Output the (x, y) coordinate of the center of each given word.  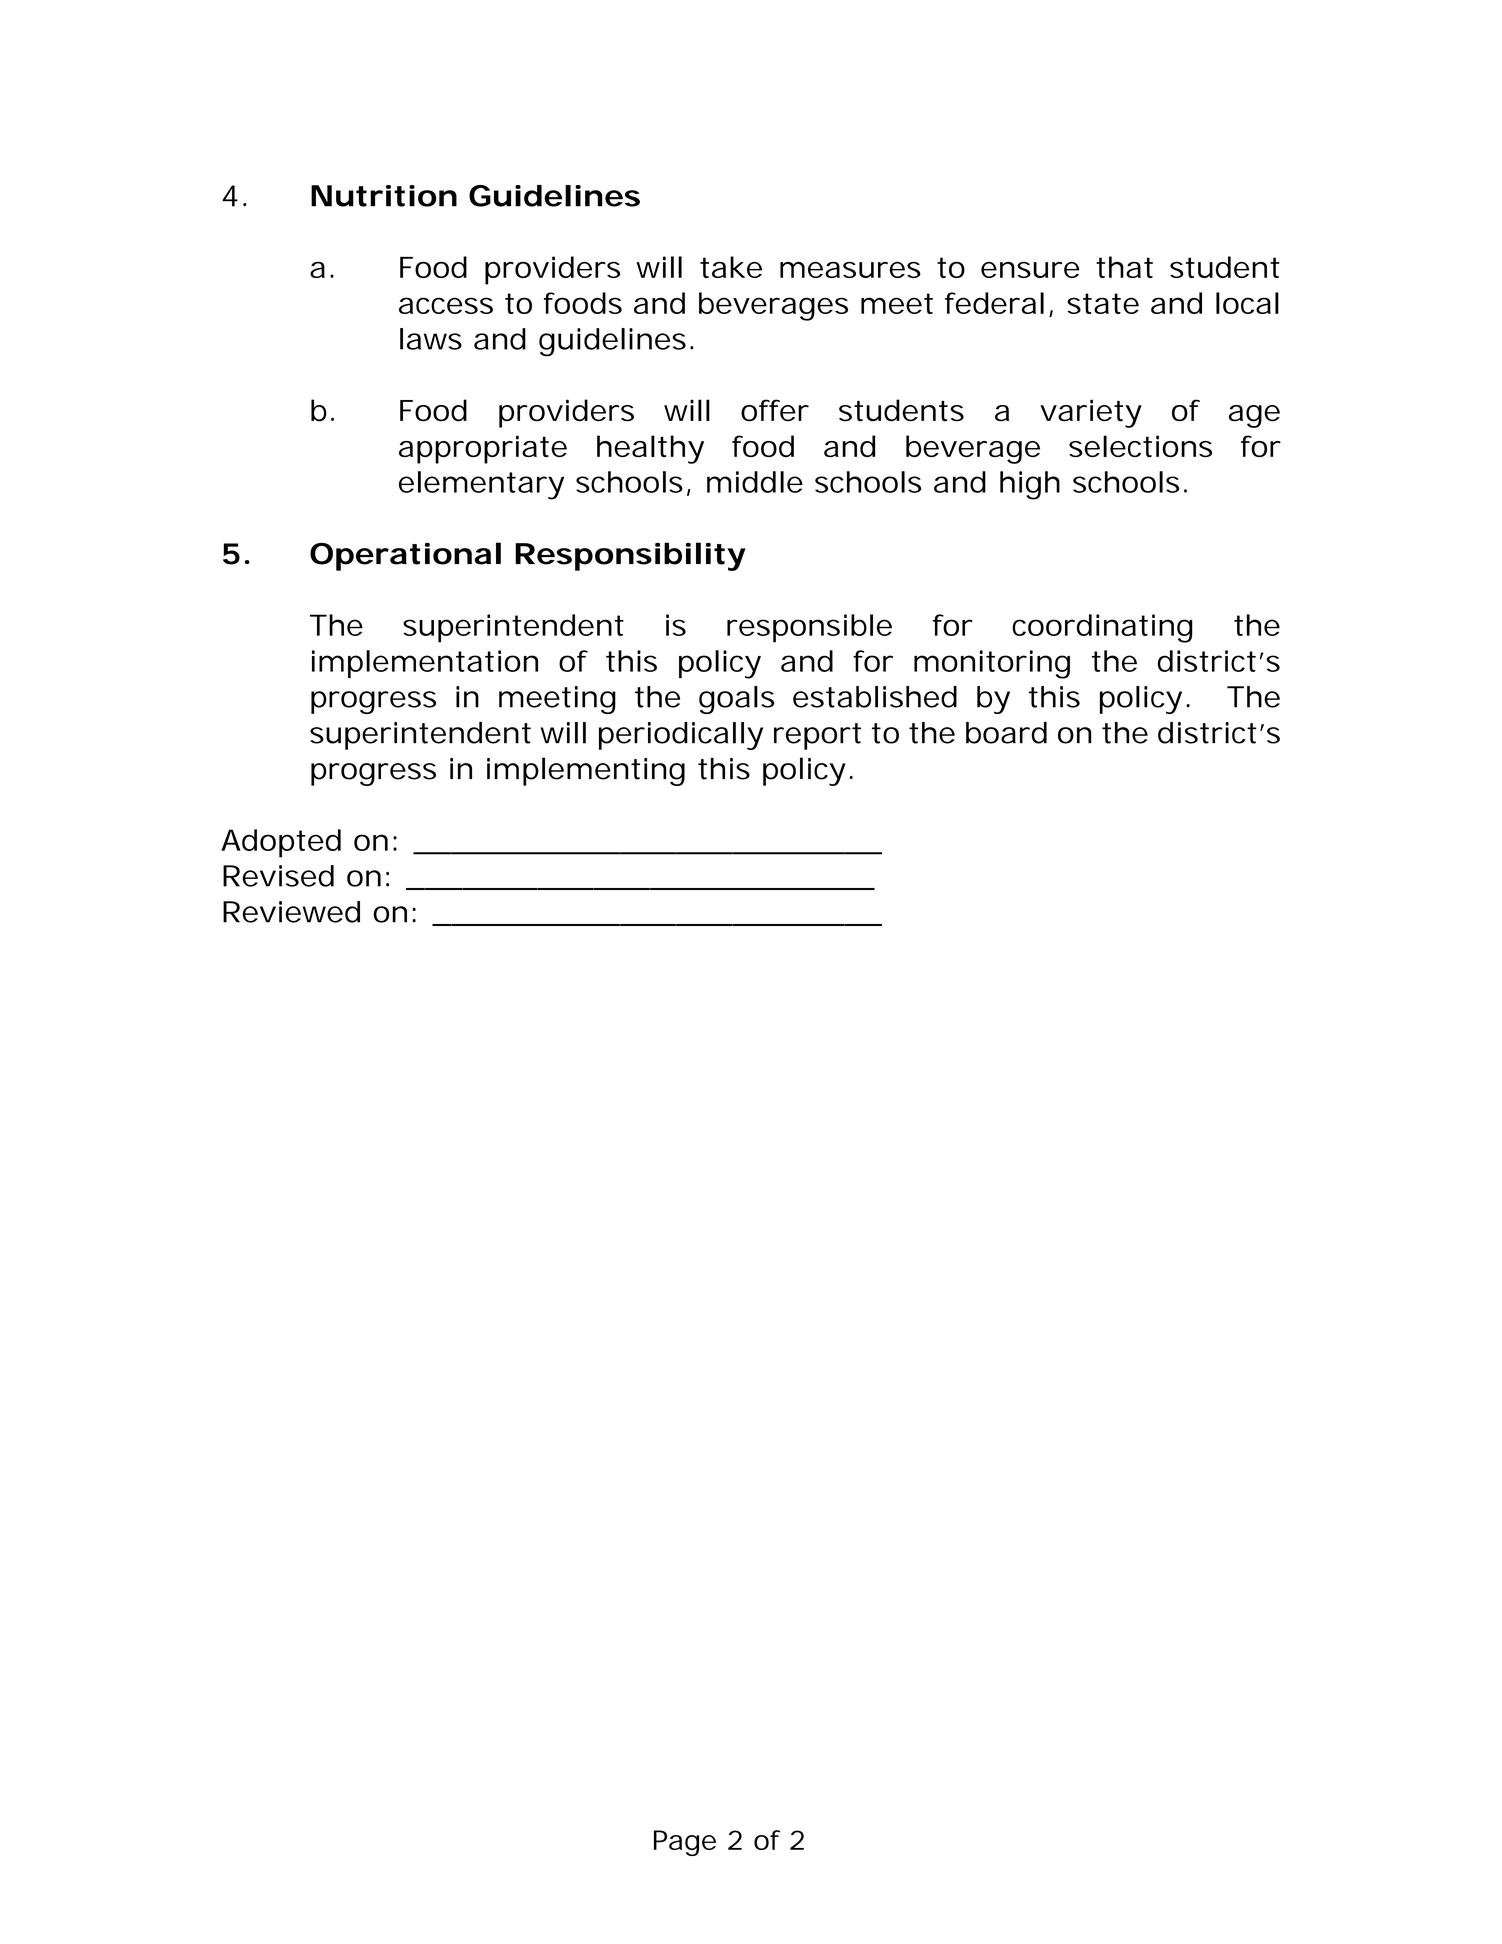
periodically (681, 736)
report (817, 736)
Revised (278, 876)
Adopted (281, 843)
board (1006, 733)
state (1103, 303)
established (875, 697)
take (731, 267)
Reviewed (291, 912)
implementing (586, 771)
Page (685, 1843)
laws (431, 339)
